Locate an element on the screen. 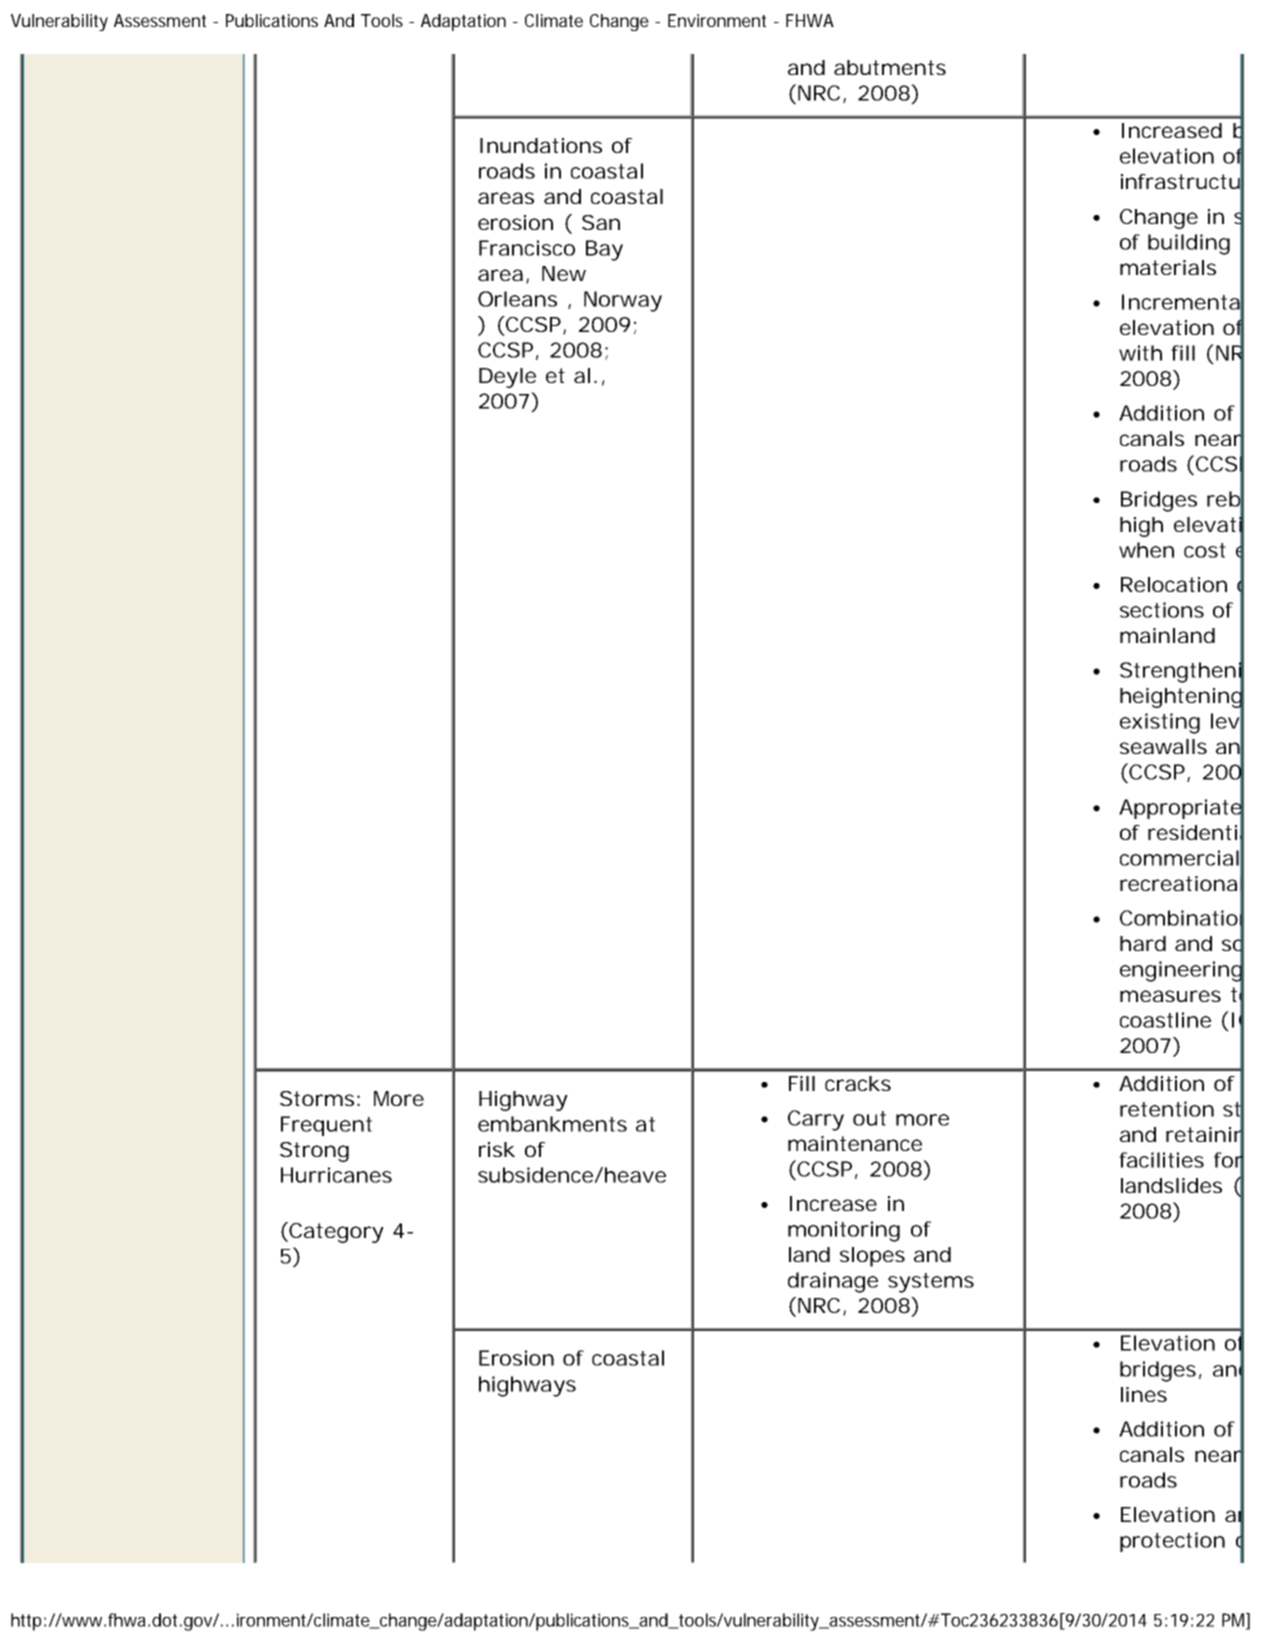  facilities is located at coordinates (1161, 1160).
